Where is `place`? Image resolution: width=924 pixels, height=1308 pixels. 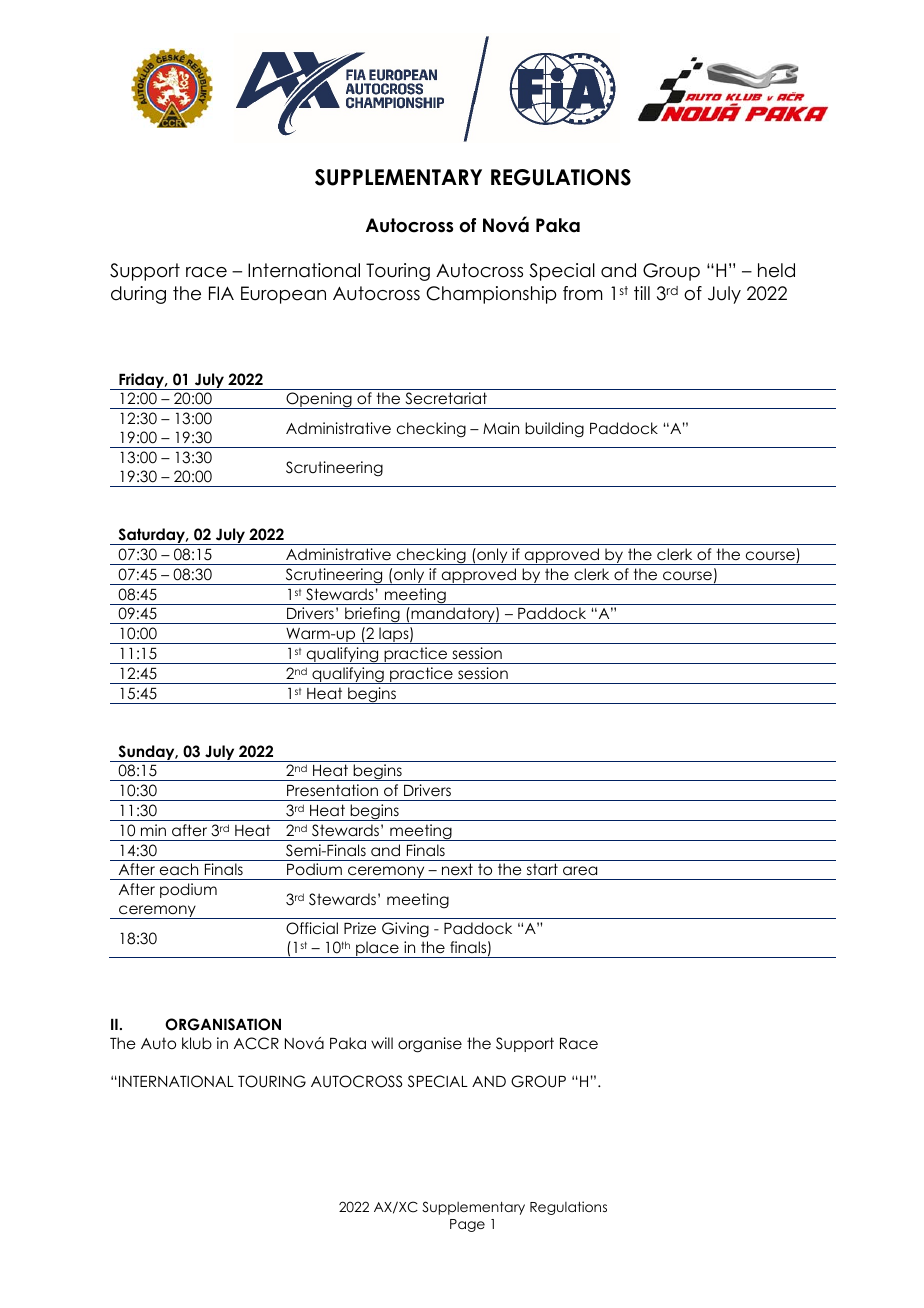
place is located at coordinates (377, 949).
